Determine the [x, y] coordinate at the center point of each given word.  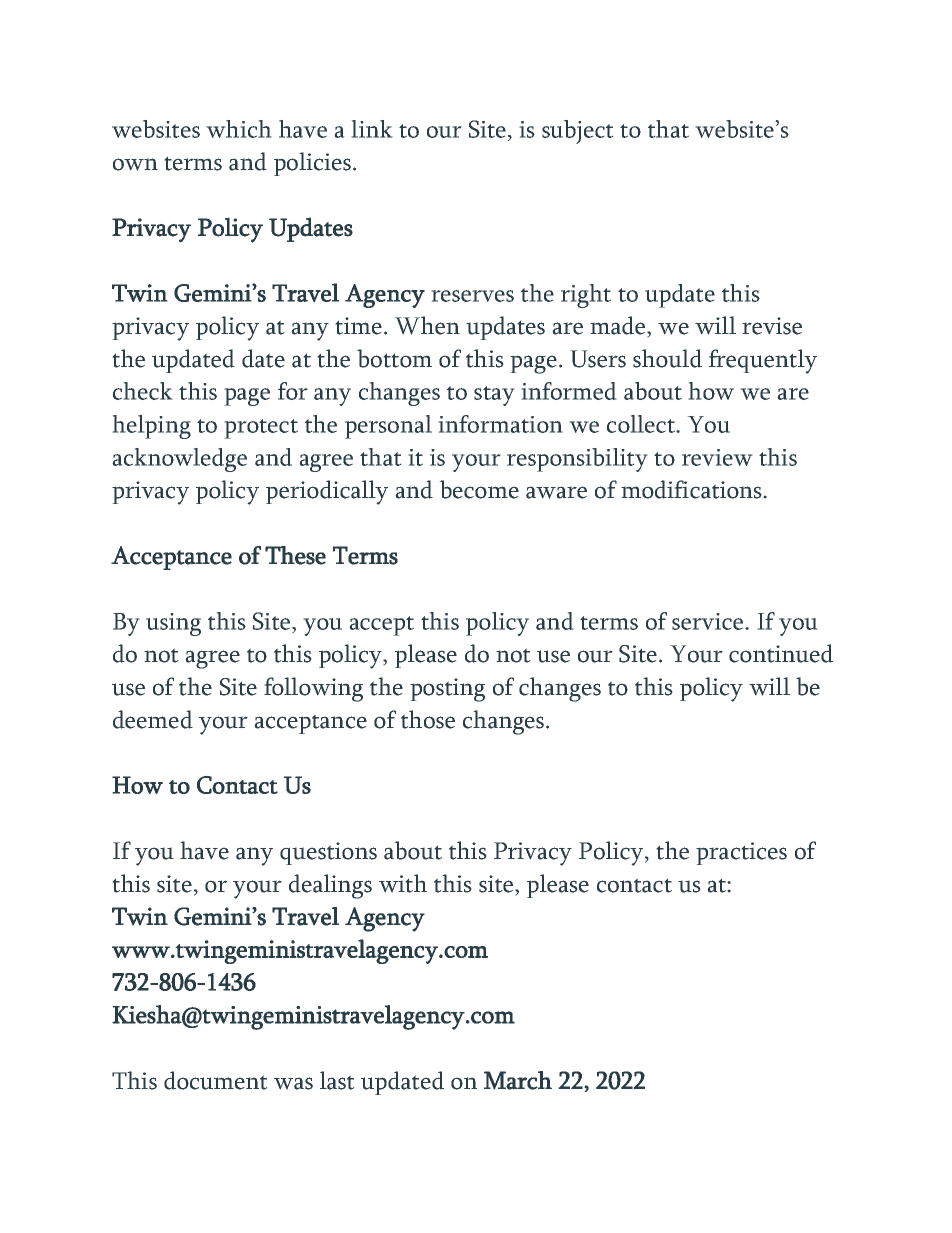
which [239, 129]
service [707, 621]
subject [578, 132]
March [518, 1080]
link [372, 129]
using [173, 624]
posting [447, 690]
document [216, 1080]
